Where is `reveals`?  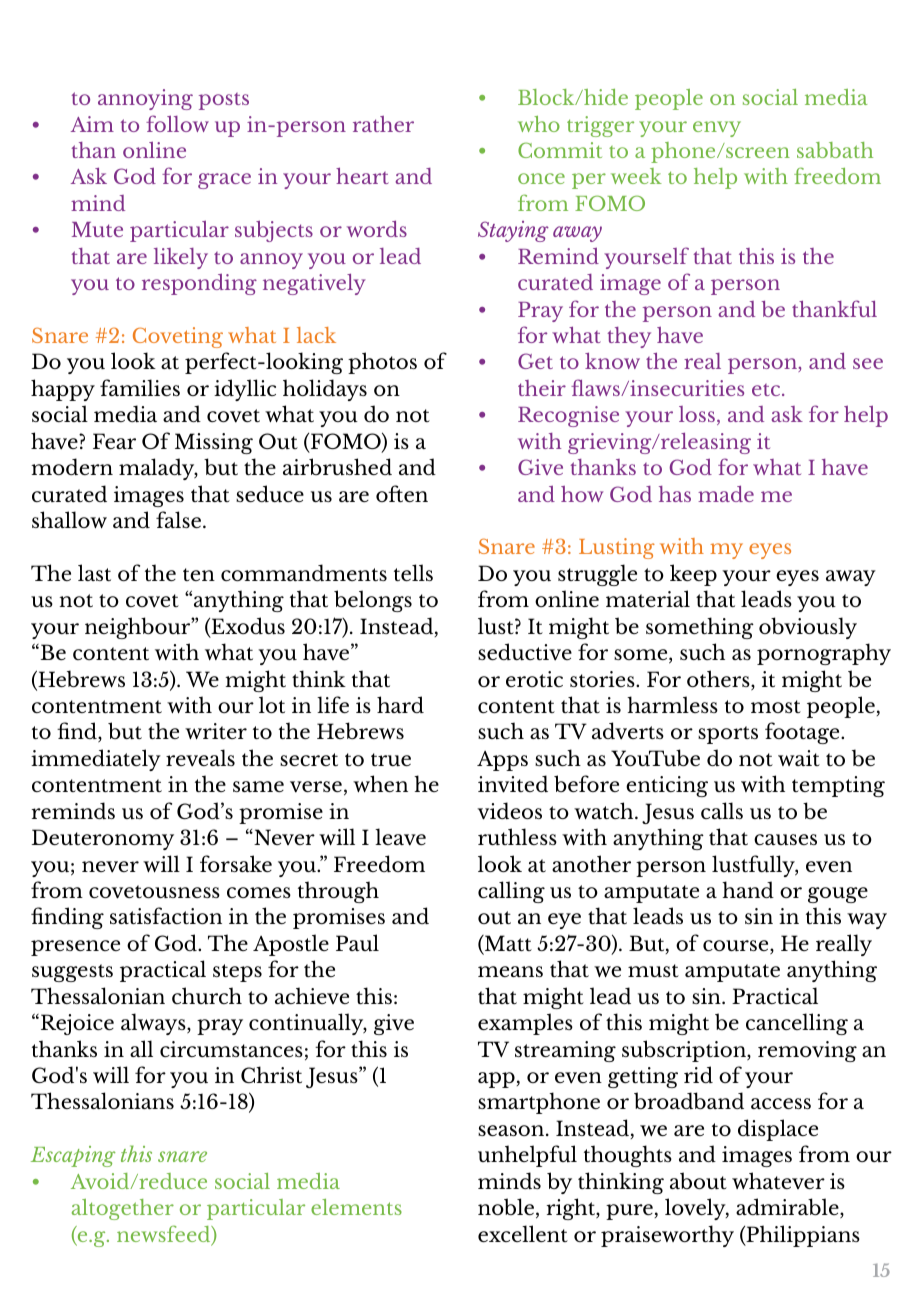 reveals is located at coordinates (200, 757).
